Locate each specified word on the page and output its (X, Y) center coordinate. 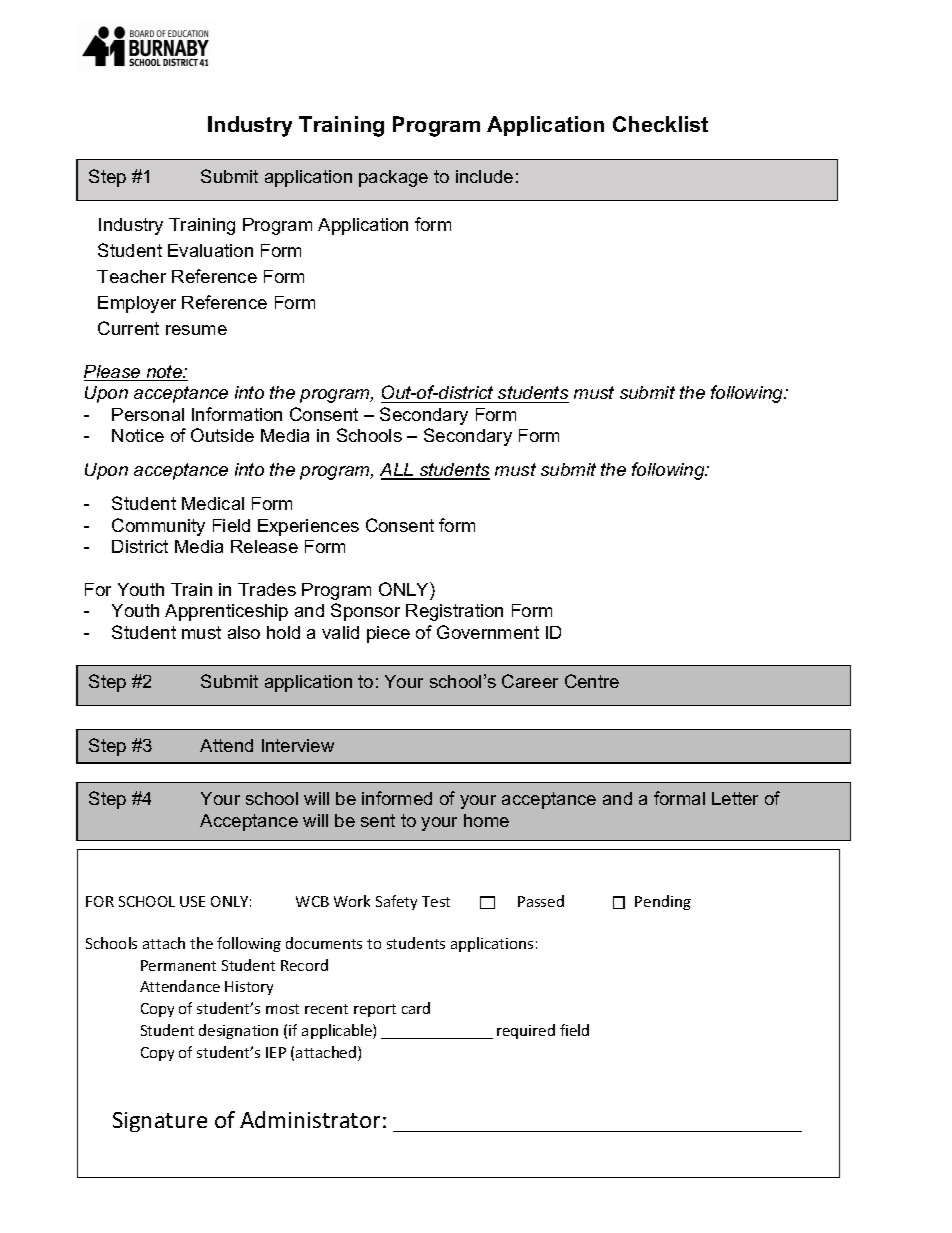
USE (192, 901)
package (393, 178)
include (484, 176)
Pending (663, 902)
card (416, 1008)
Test (436, 901)
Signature (160, 1122)
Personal (148, 414)
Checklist (660, 124)
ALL (398, 471)
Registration (454, 612)
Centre (592, 681)
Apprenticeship (226, 612)
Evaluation (210, 250)
